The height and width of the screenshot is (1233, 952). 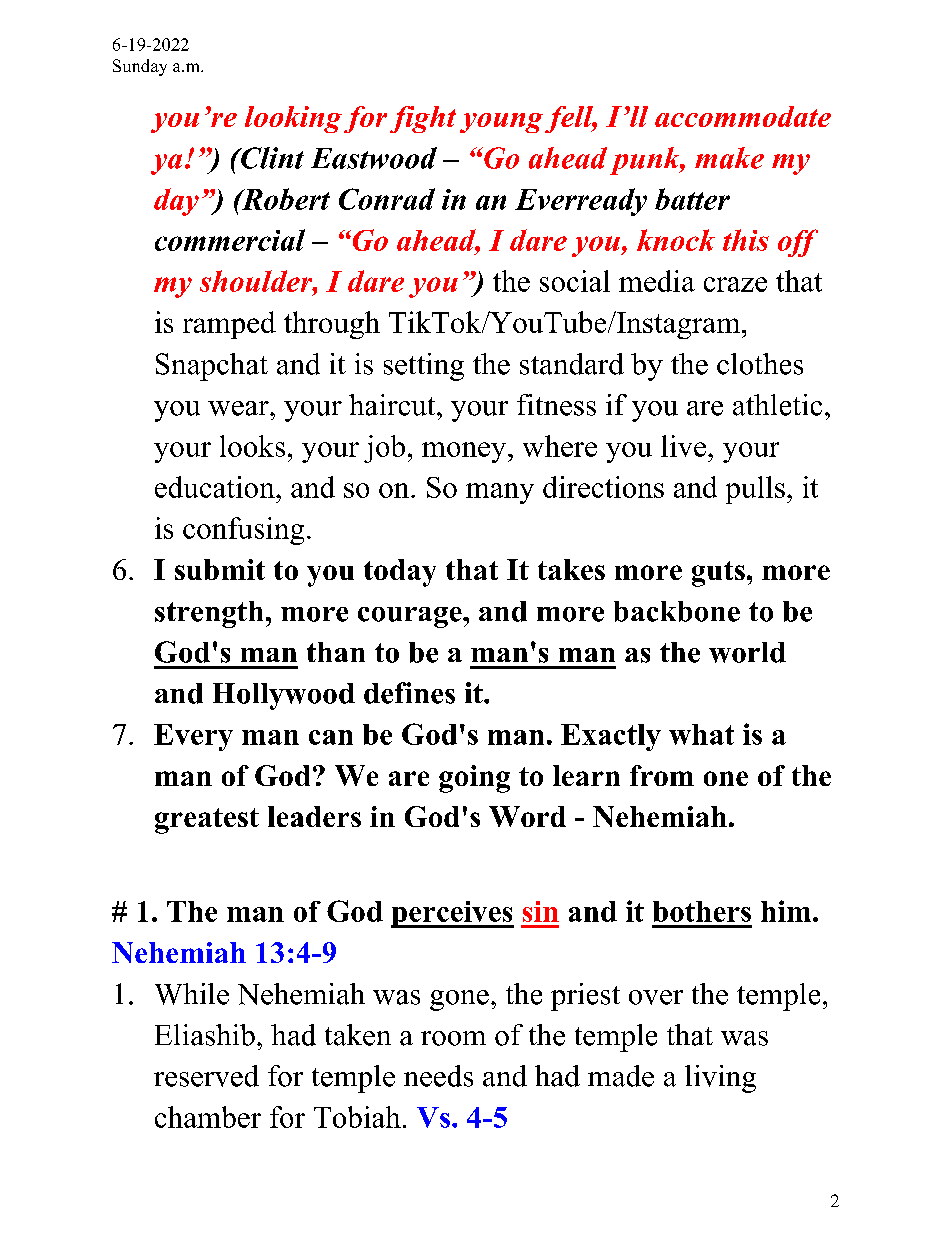 What do you see at coordinates (438, 1076) in the screenshot?
I see `needs` at bounding box center [438, 1076].
